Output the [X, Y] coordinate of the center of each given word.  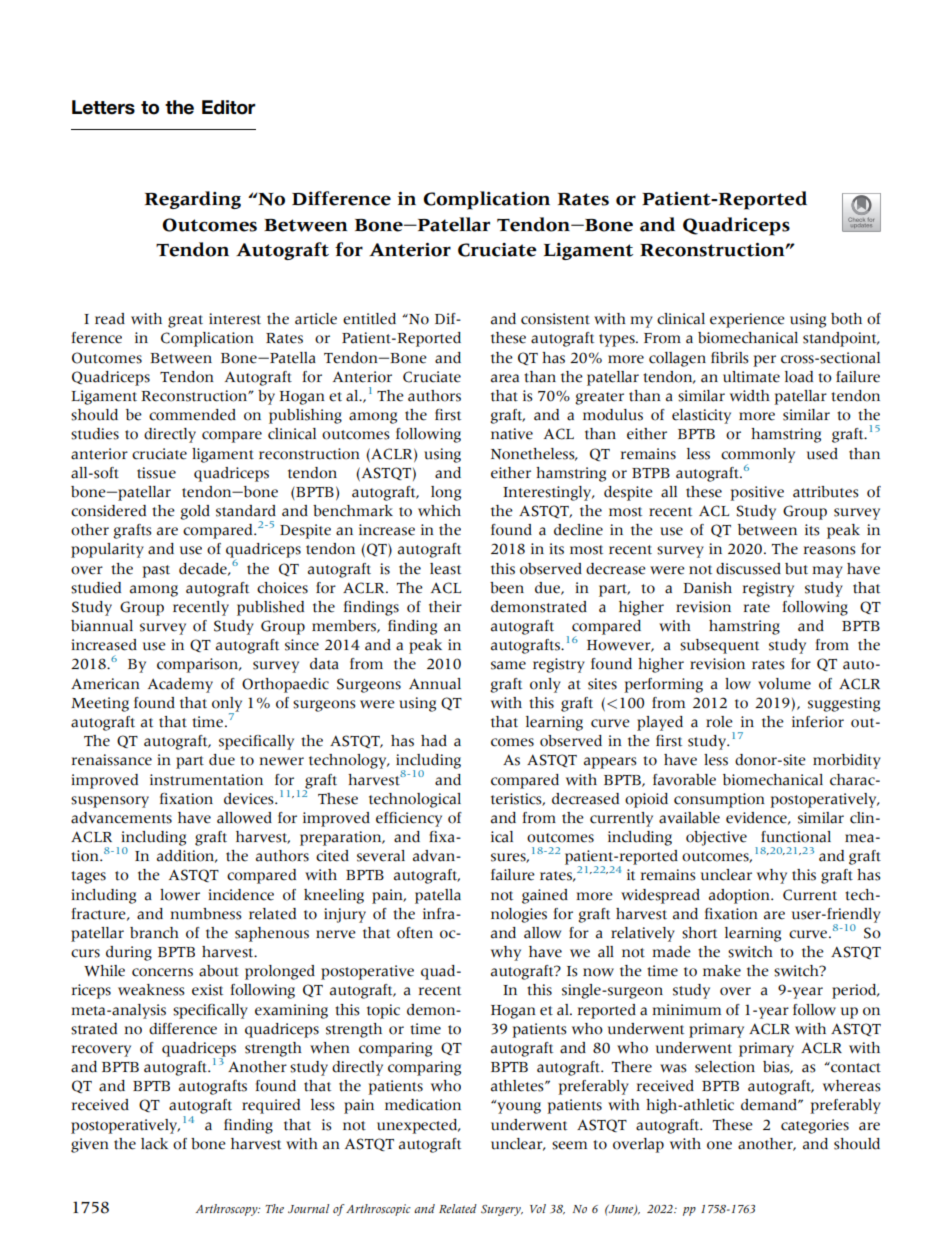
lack [154, 1144]
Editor [229, 107]
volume [784, 684]
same [508, 665]
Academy [180, 685]
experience [747, 320]
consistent [555, 319]
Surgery [502, 1210]
